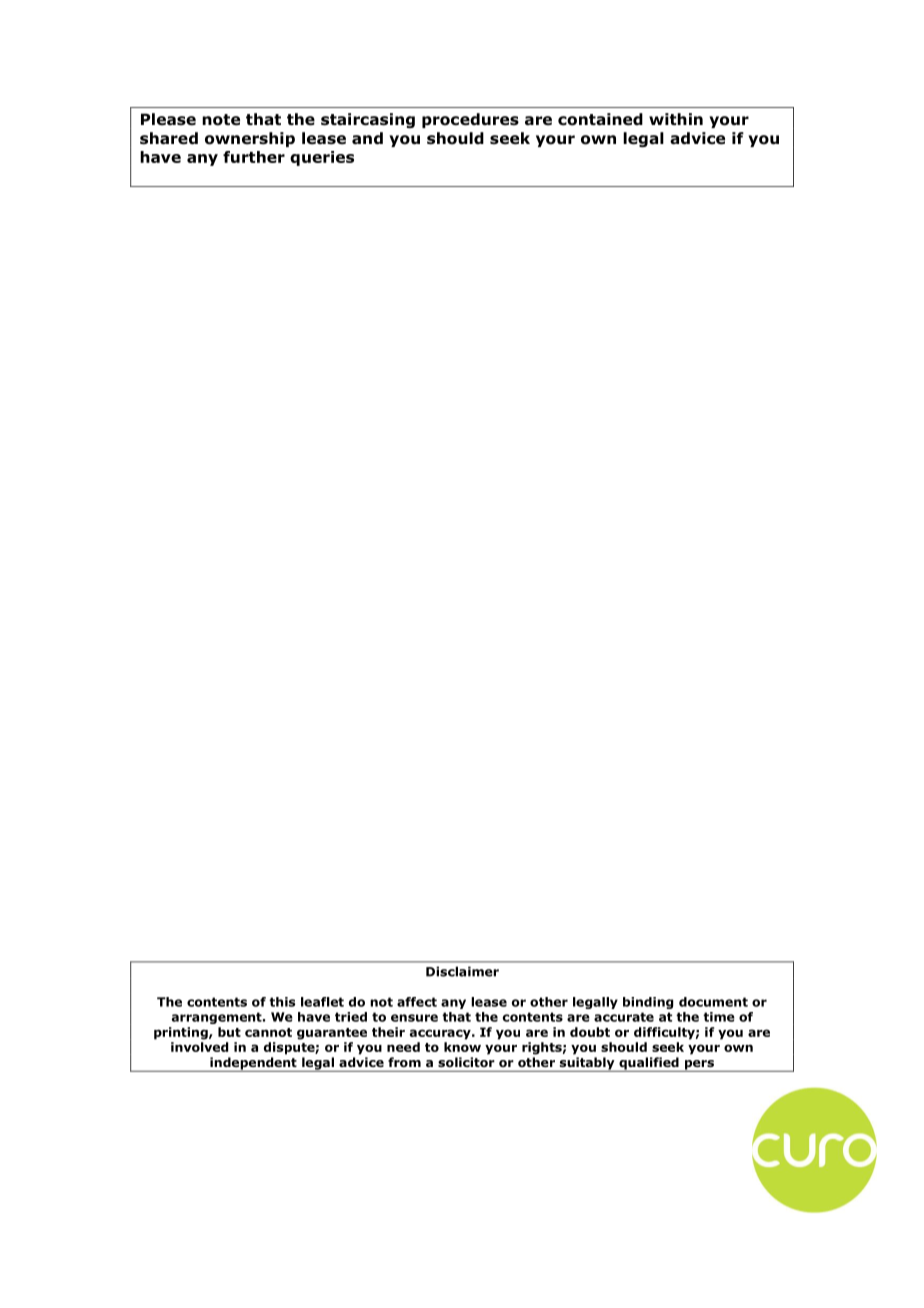  I want to click on know, so click(462, 1047).
